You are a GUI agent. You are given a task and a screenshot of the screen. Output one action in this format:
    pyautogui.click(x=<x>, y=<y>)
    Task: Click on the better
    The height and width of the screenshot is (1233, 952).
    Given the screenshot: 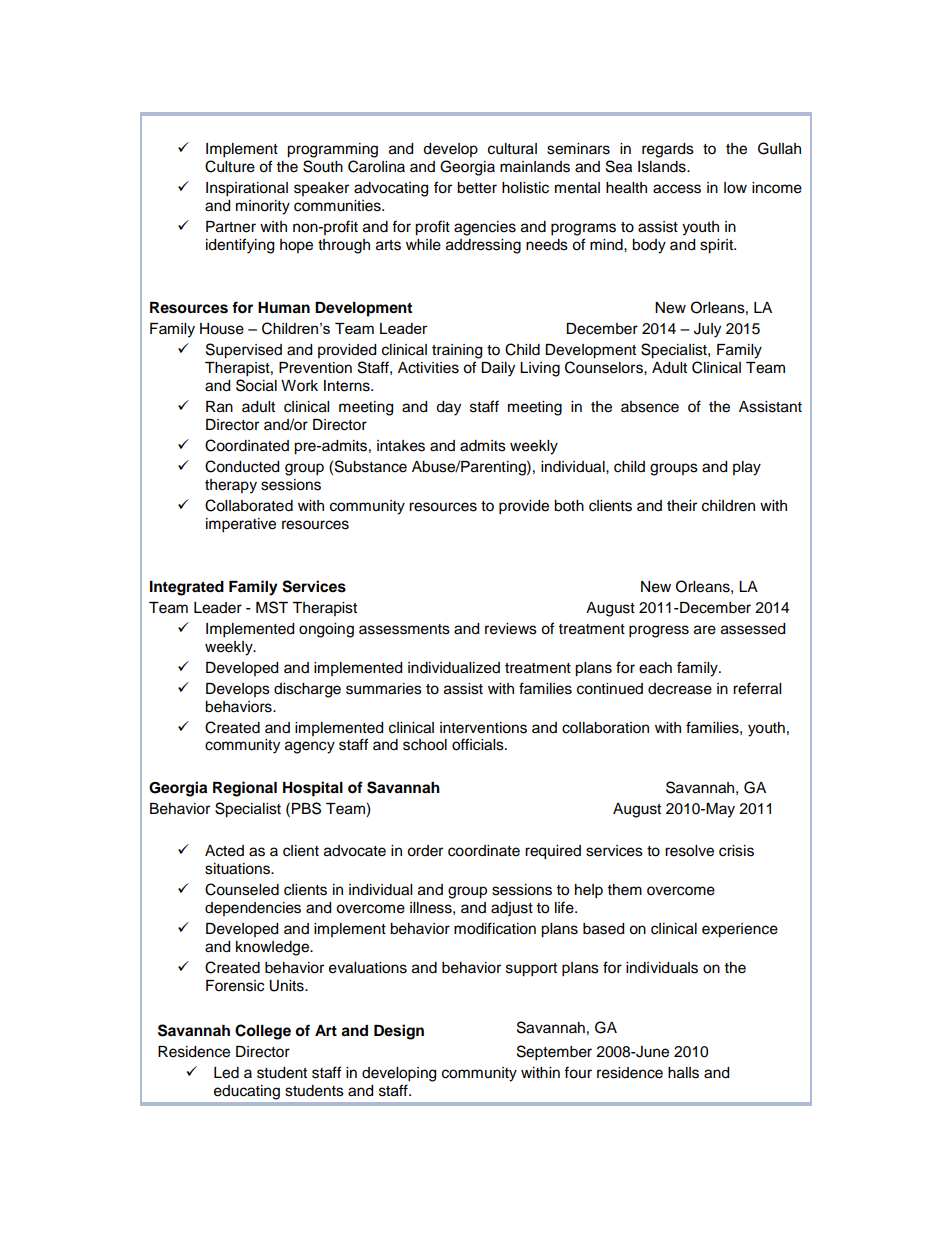 What is the action you would take?
    pyautogui.click(x=477, y=188)
